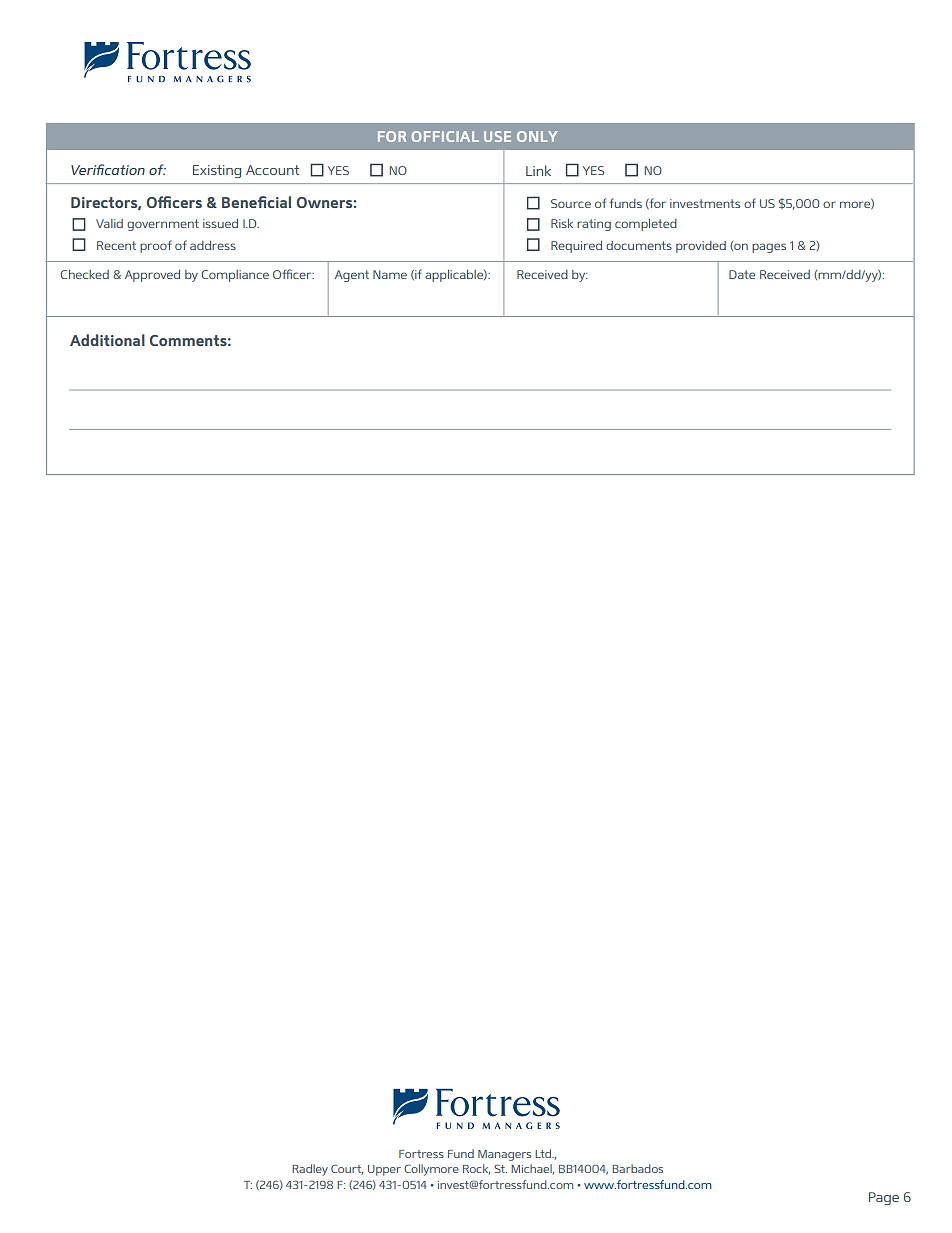  Describe the element at coordinates (637, 1168) in the screenshot. I see `Barbados` at that location.
